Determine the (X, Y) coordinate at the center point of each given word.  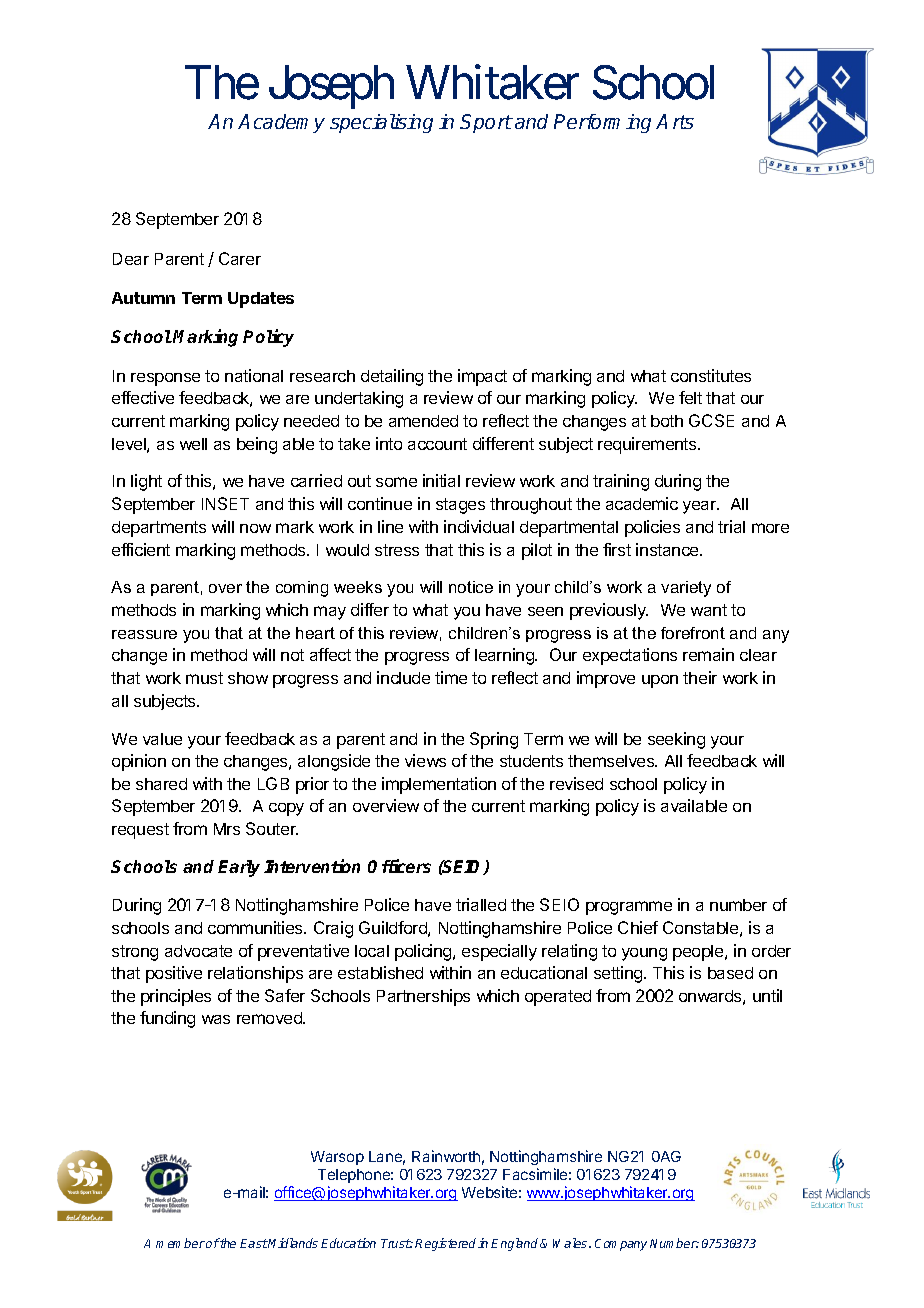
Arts (675, 121)
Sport (486, 123)
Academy (281, 123)
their (700, 677)
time (451, 677)
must (204, 678)
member (180, 1243)
